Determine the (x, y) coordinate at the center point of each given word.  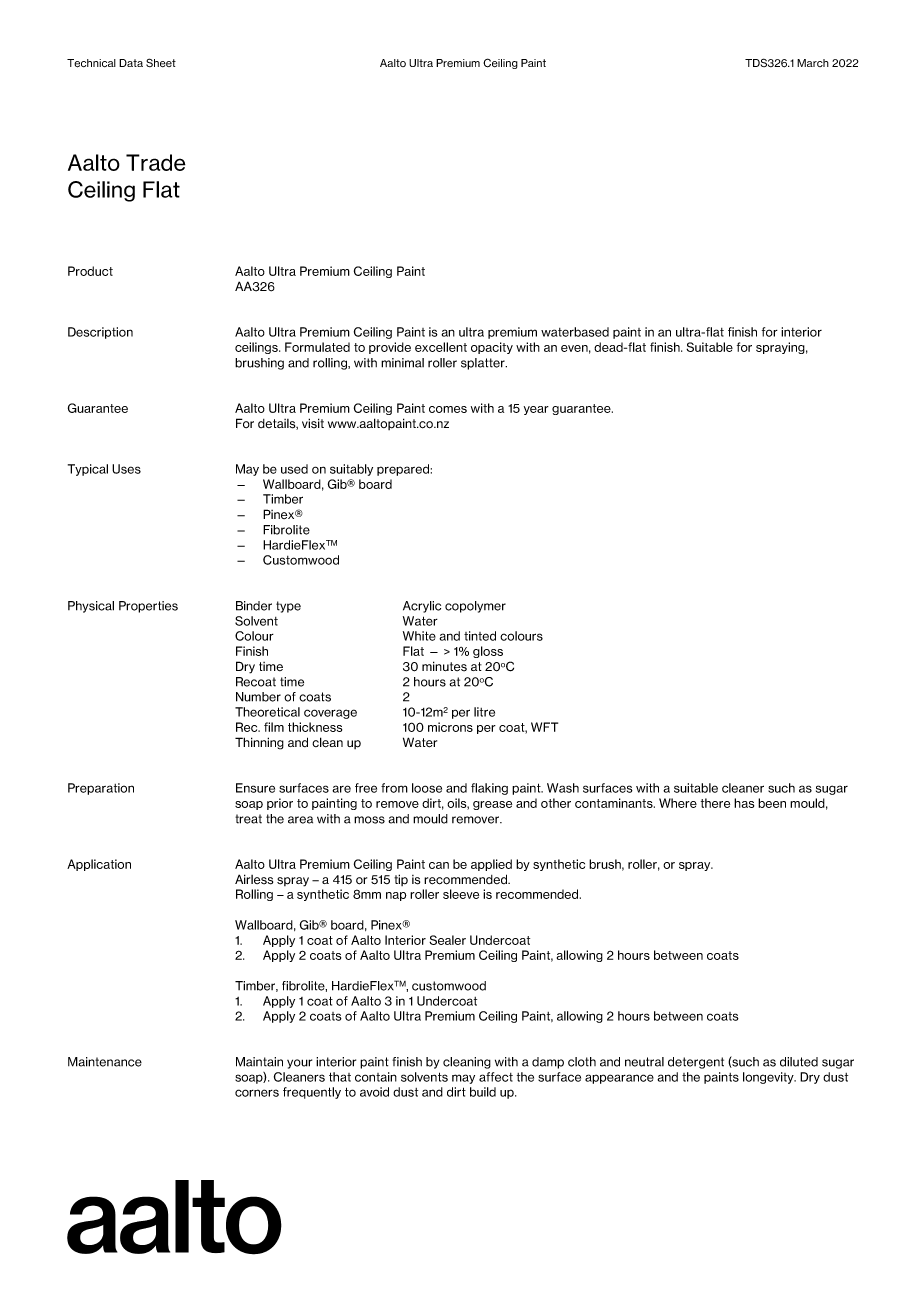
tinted (480, 636)
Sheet (161, 62)
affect (496, 1077)
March (813, 63)
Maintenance (105, 1062)
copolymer (475, 607)
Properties (148, 607)
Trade (156, 162)
